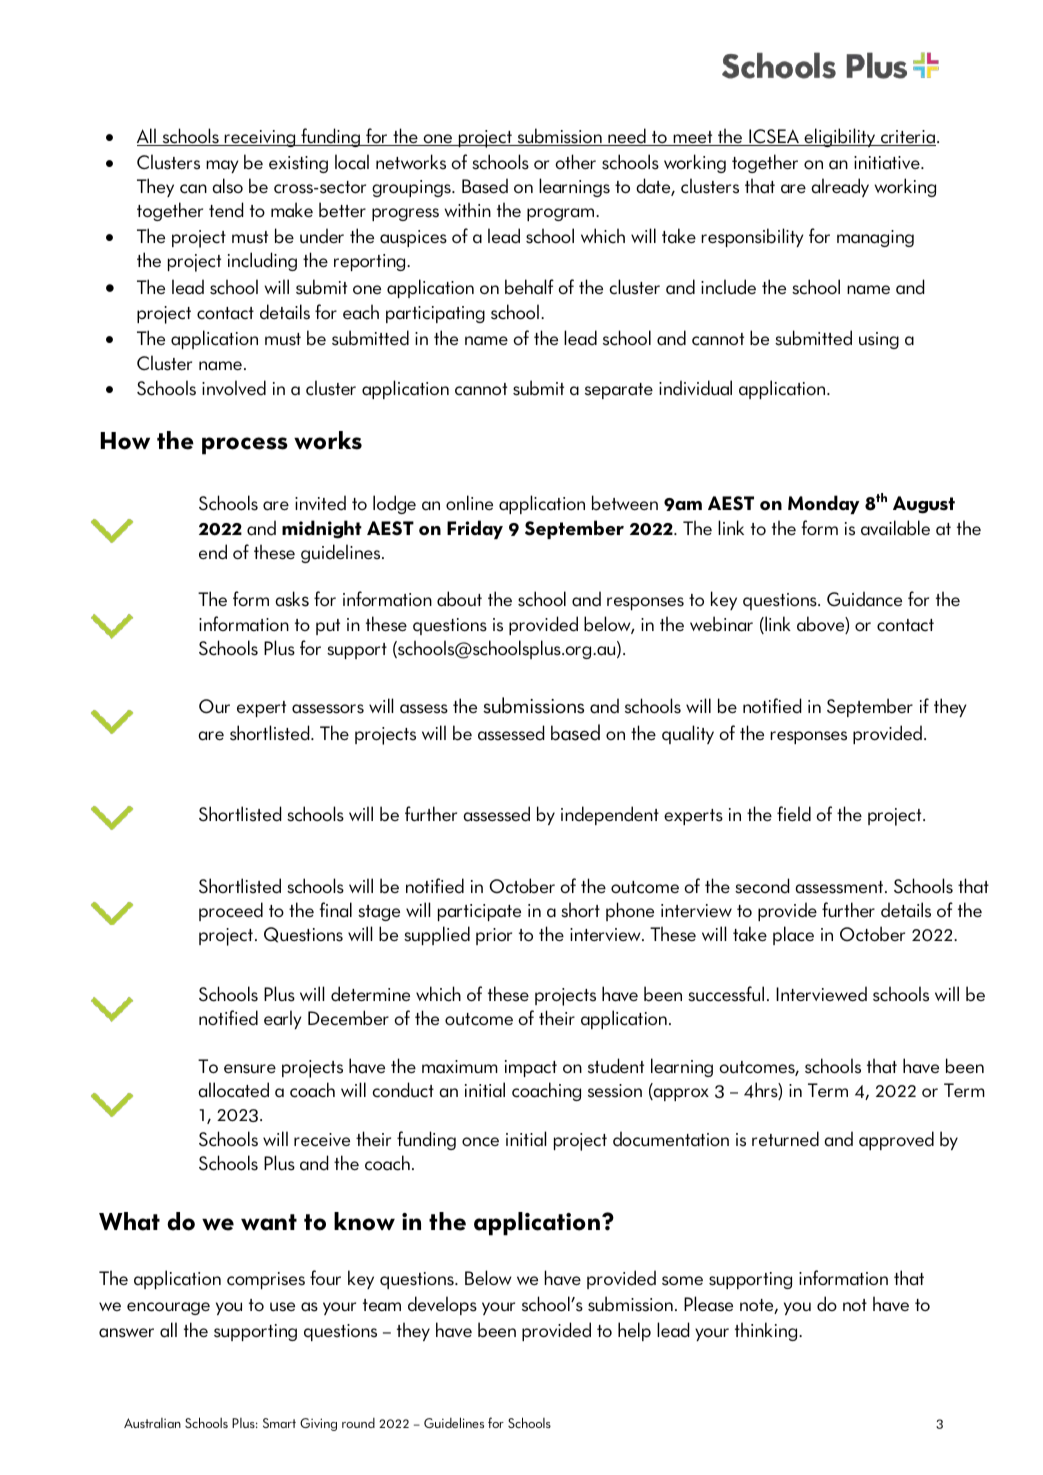  Describe the element at coordinates (634, 1331) in the screenshot. I see `help` at that location.
